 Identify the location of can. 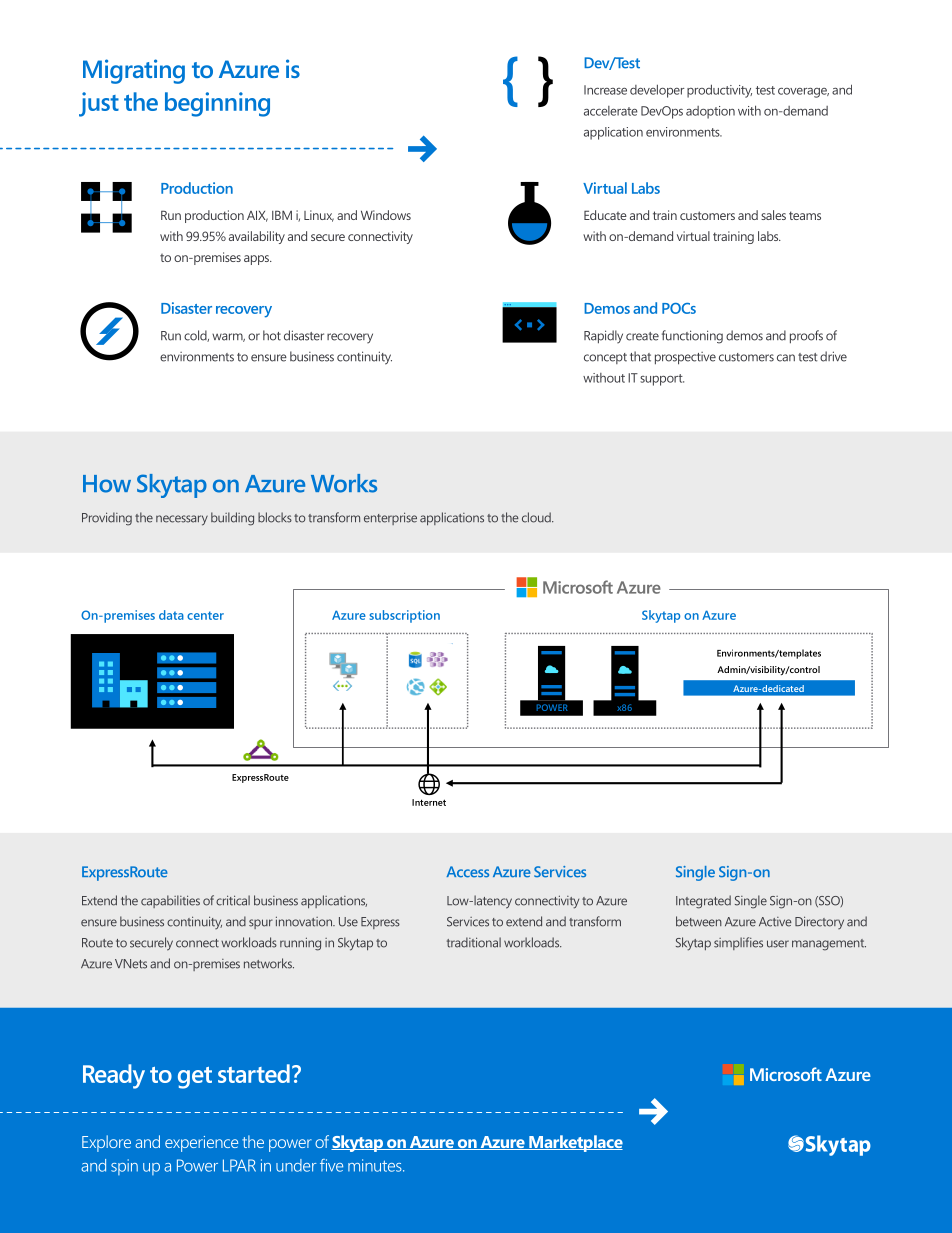
(786, 358).
